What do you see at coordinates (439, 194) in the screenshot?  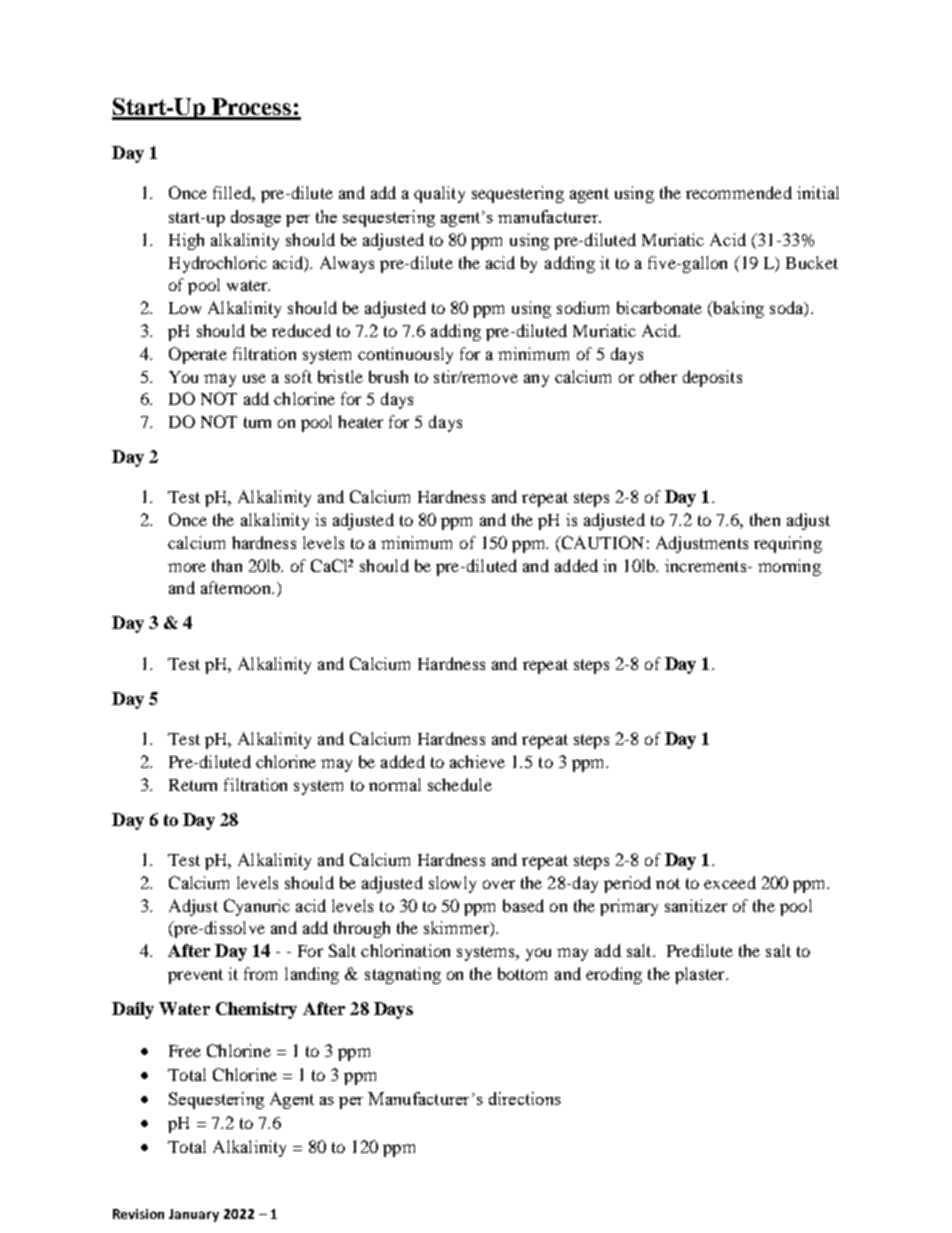 I see `quality` at bounding box center [439, 194].
